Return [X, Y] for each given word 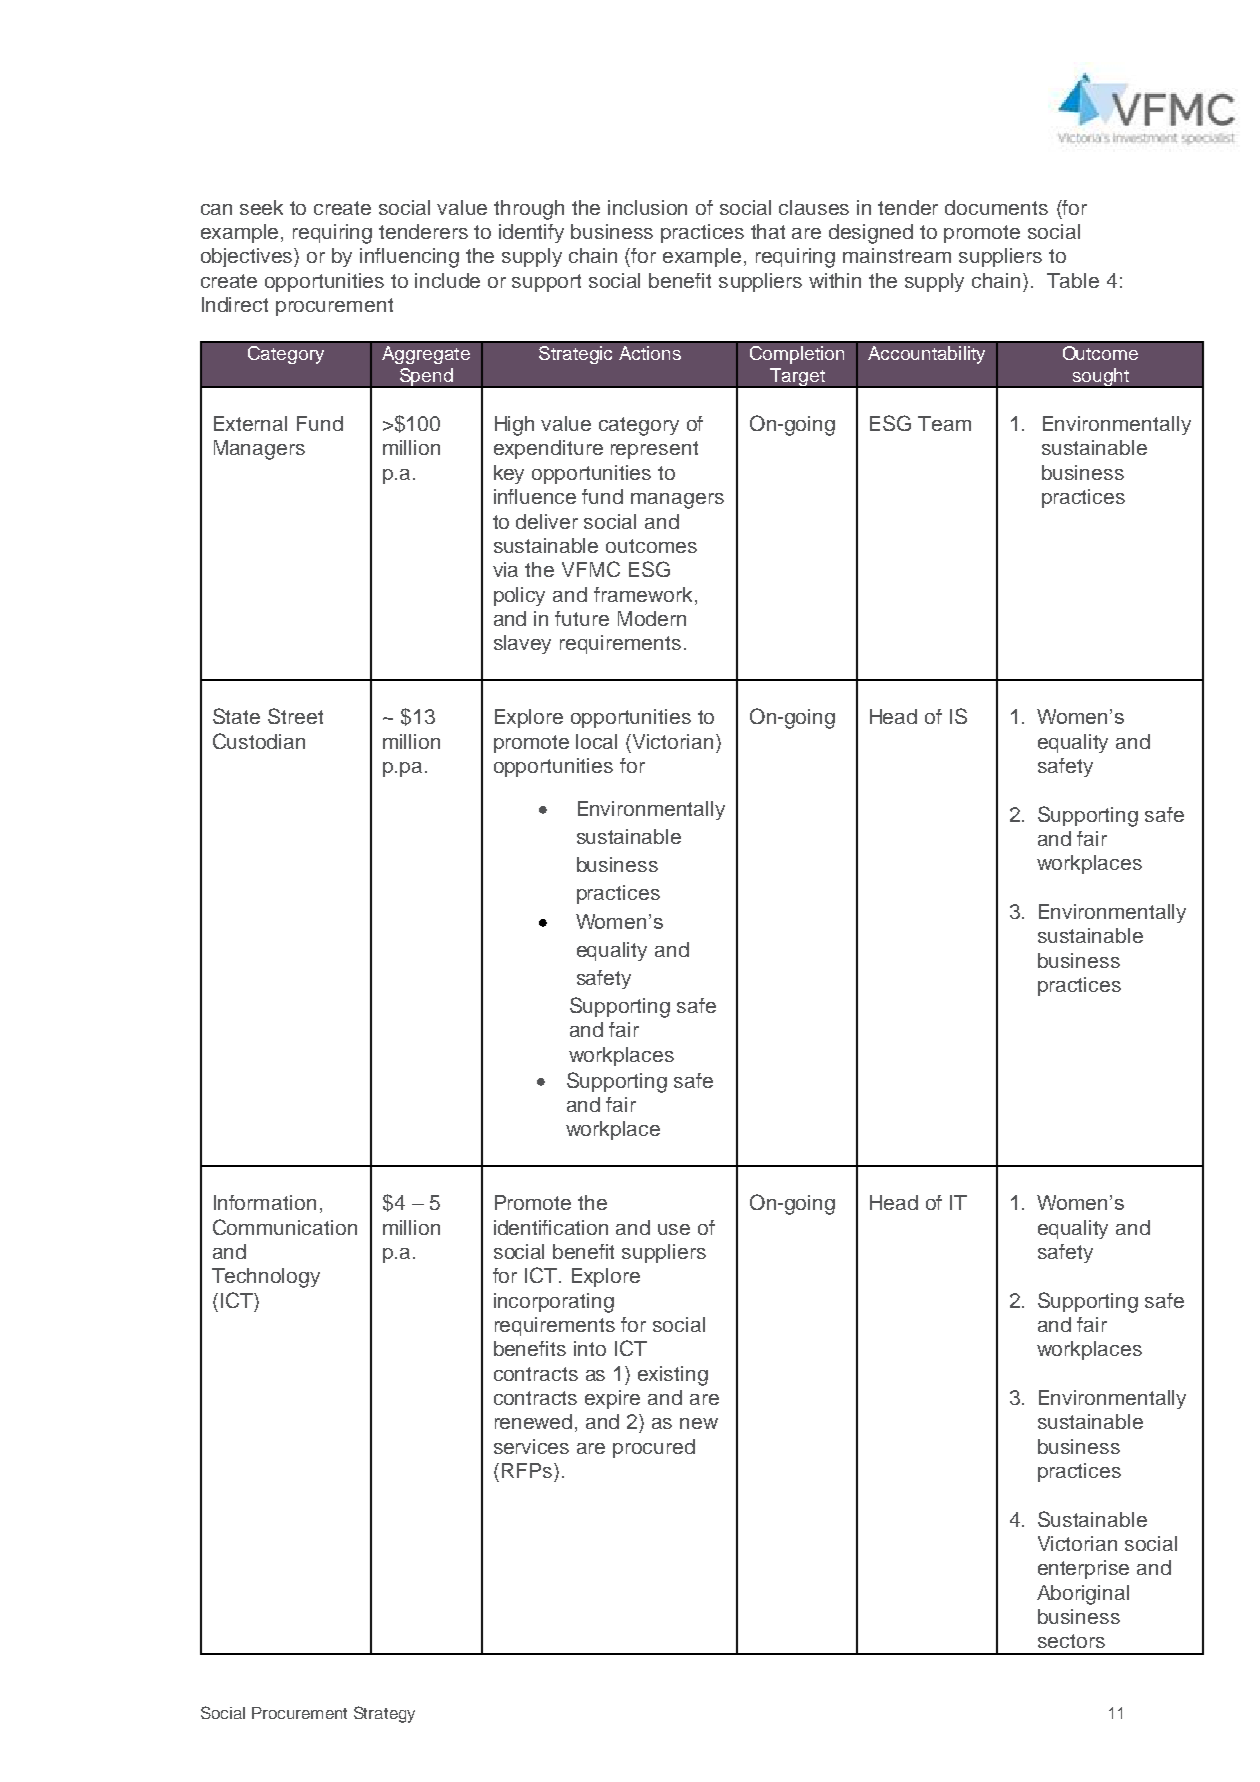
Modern [652, 618]
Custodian [259, 741]
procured [654, 1448]
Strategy [384, 1714]
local [596, 741]
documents [996, 207]
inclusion [647, 207]
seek [261, 207]
